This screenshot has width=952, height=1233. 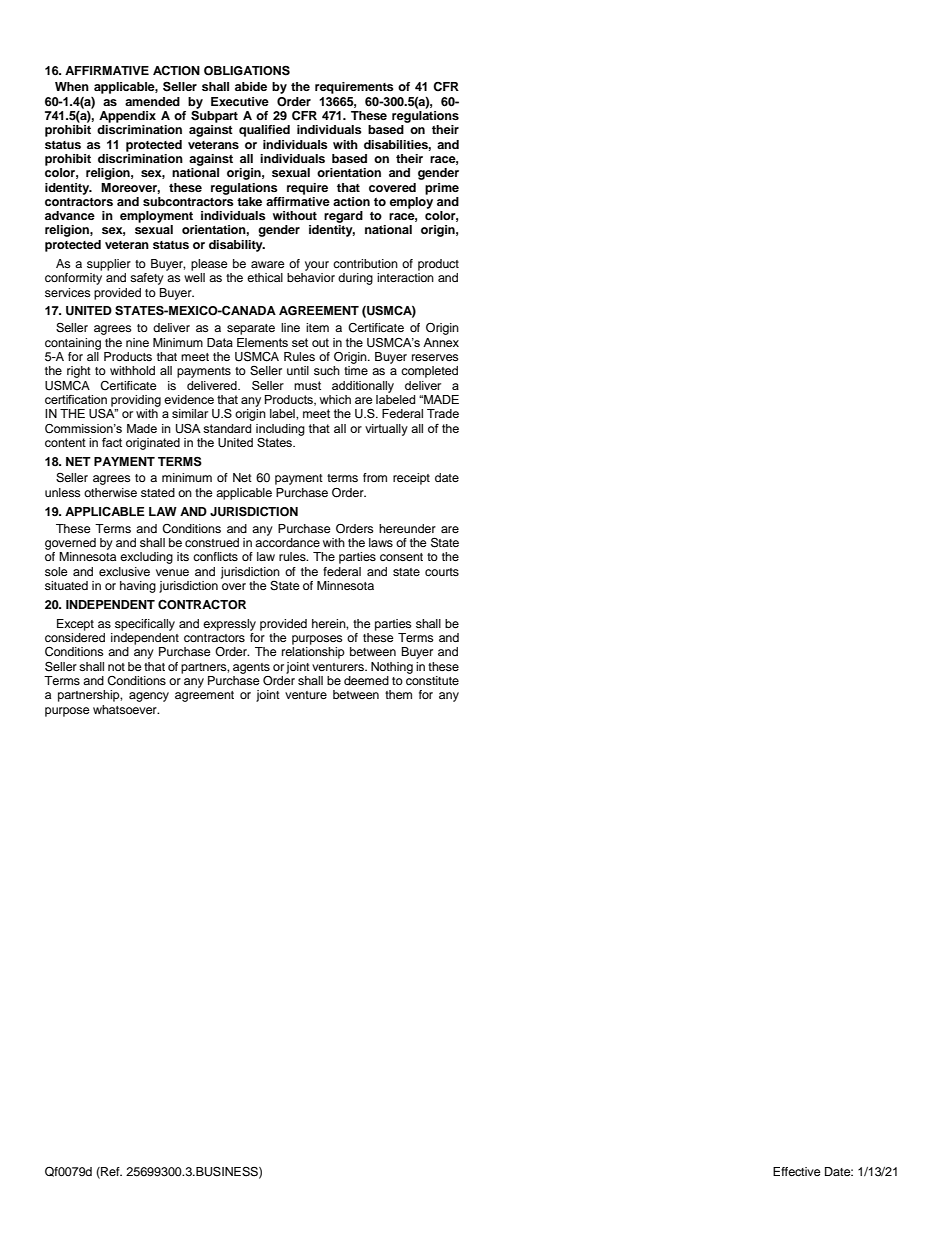 I want to click on amended, so click(x=152, y=101).
